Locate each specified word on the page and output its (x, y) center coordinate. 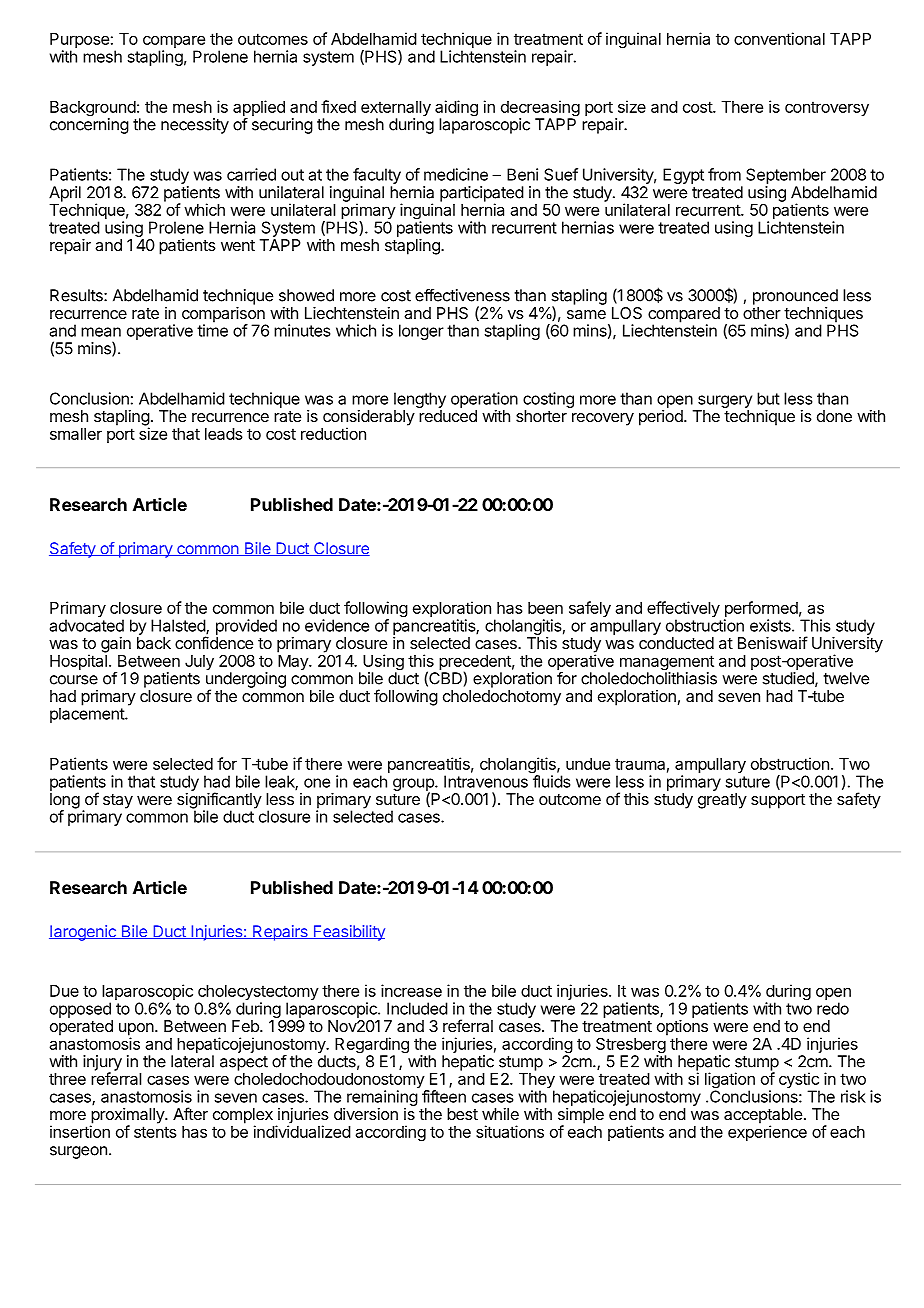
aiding (456, 109)
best (462, 1114)
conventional (779, 38)
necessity (195, 126)
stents (155, 1132)
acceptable (763, 1117)
